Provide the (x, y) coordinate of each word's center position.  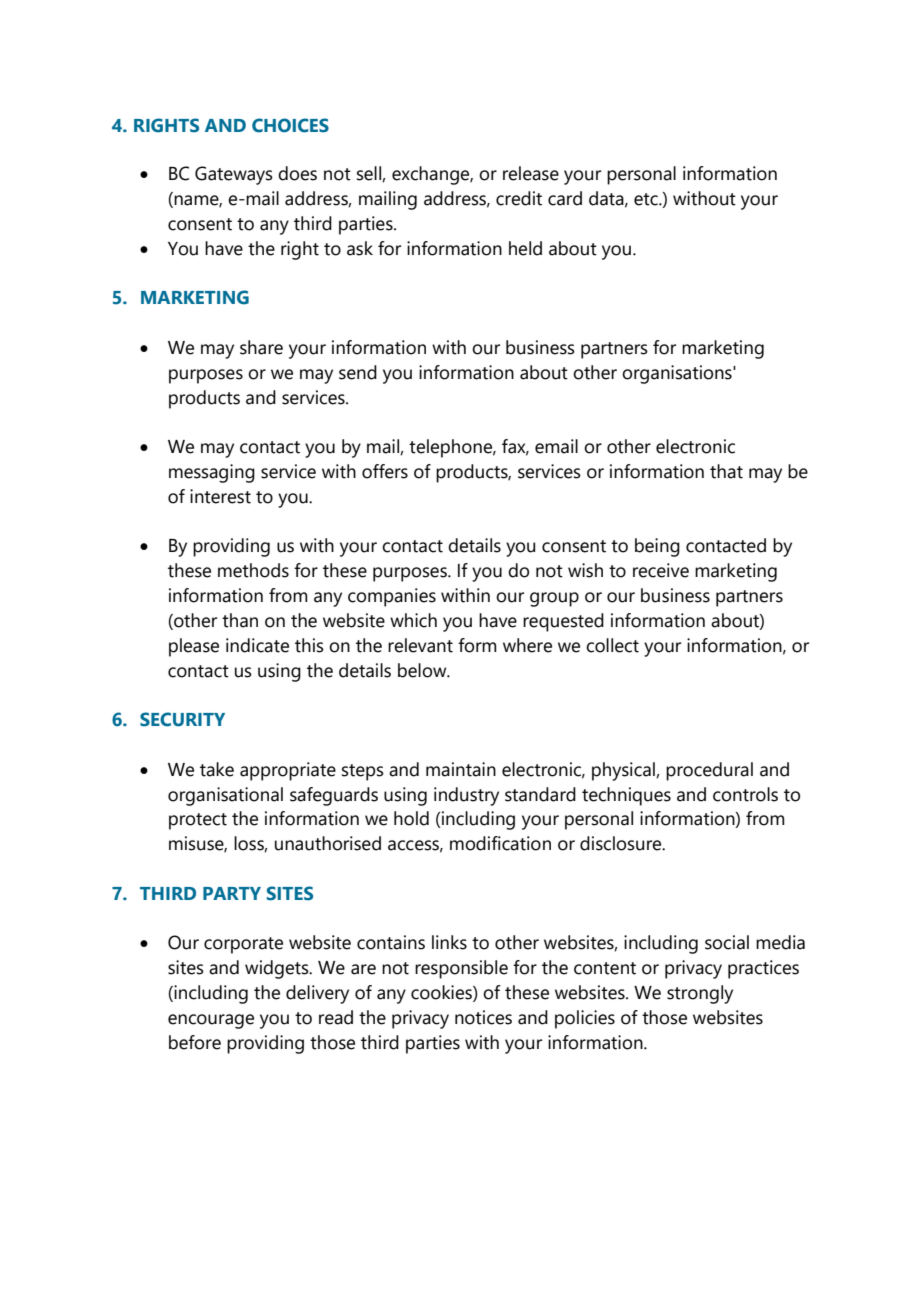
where (527, 645)
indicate (257, 645)
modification (500, 843)
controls (745, 794)
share (261, 347)
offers (385, 471)
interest (220, 496)
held (525, 248)
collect (612, 645)
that (726, 471)
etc (647, 199)
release (531, 173)
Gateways (234, 175)
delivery (317, 994)
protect (198, 821)
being (657, 547)
